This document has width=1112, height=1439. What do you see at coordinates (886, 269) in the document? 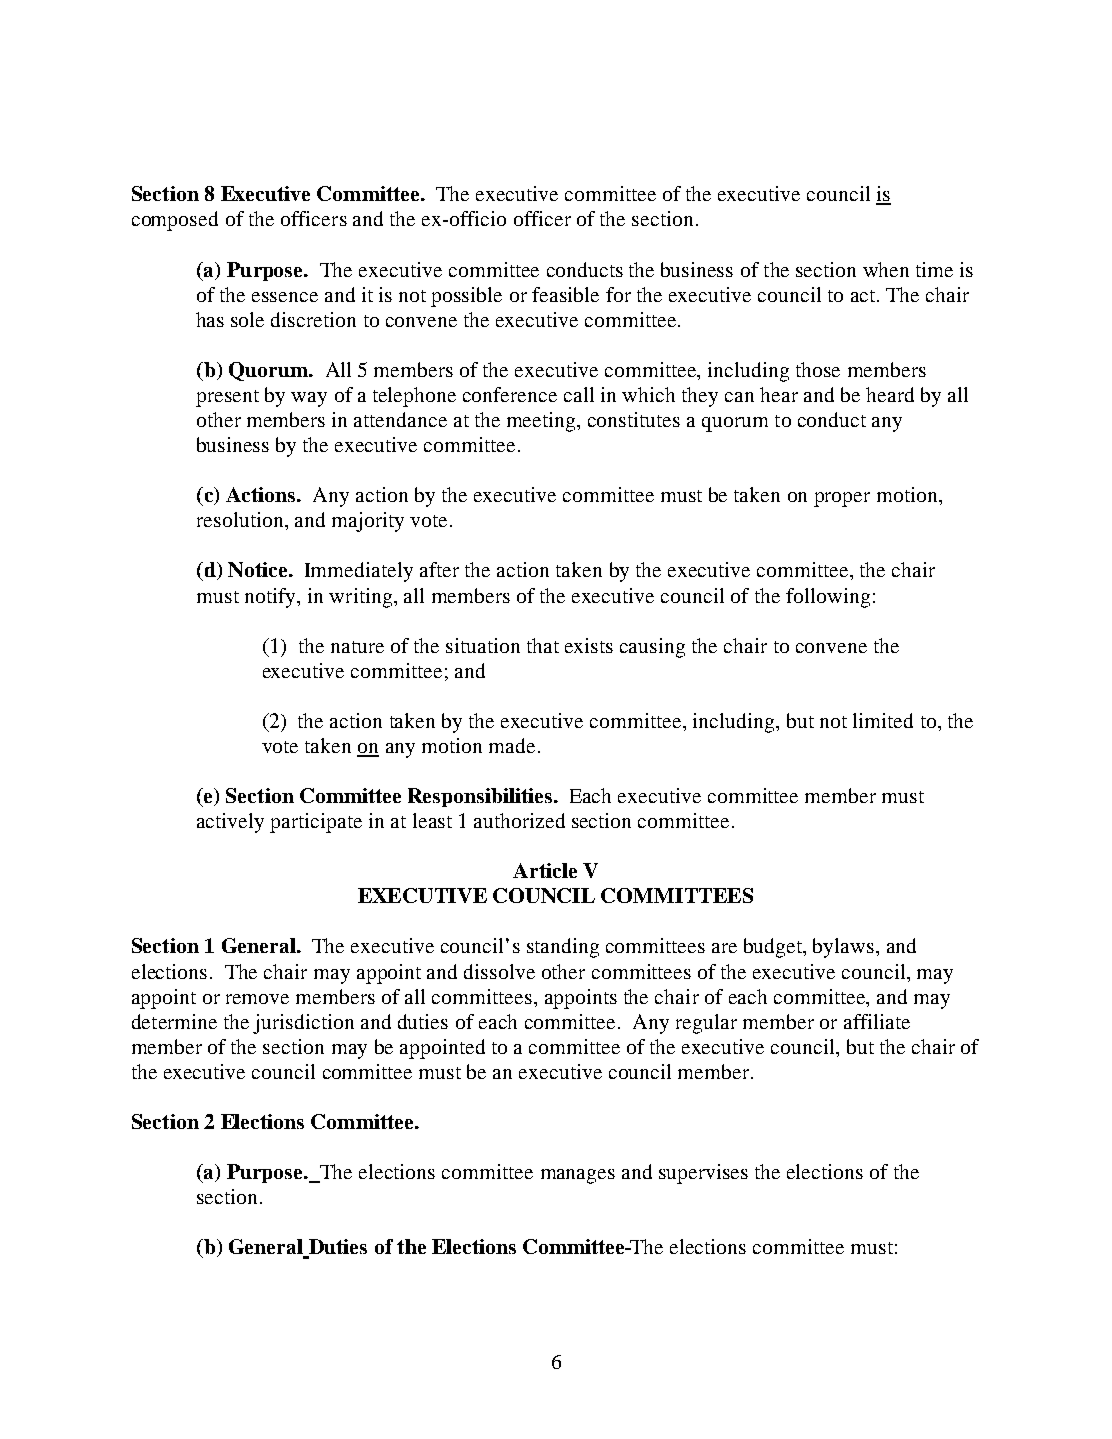
I see `when` at bounding box center [886, 269].
